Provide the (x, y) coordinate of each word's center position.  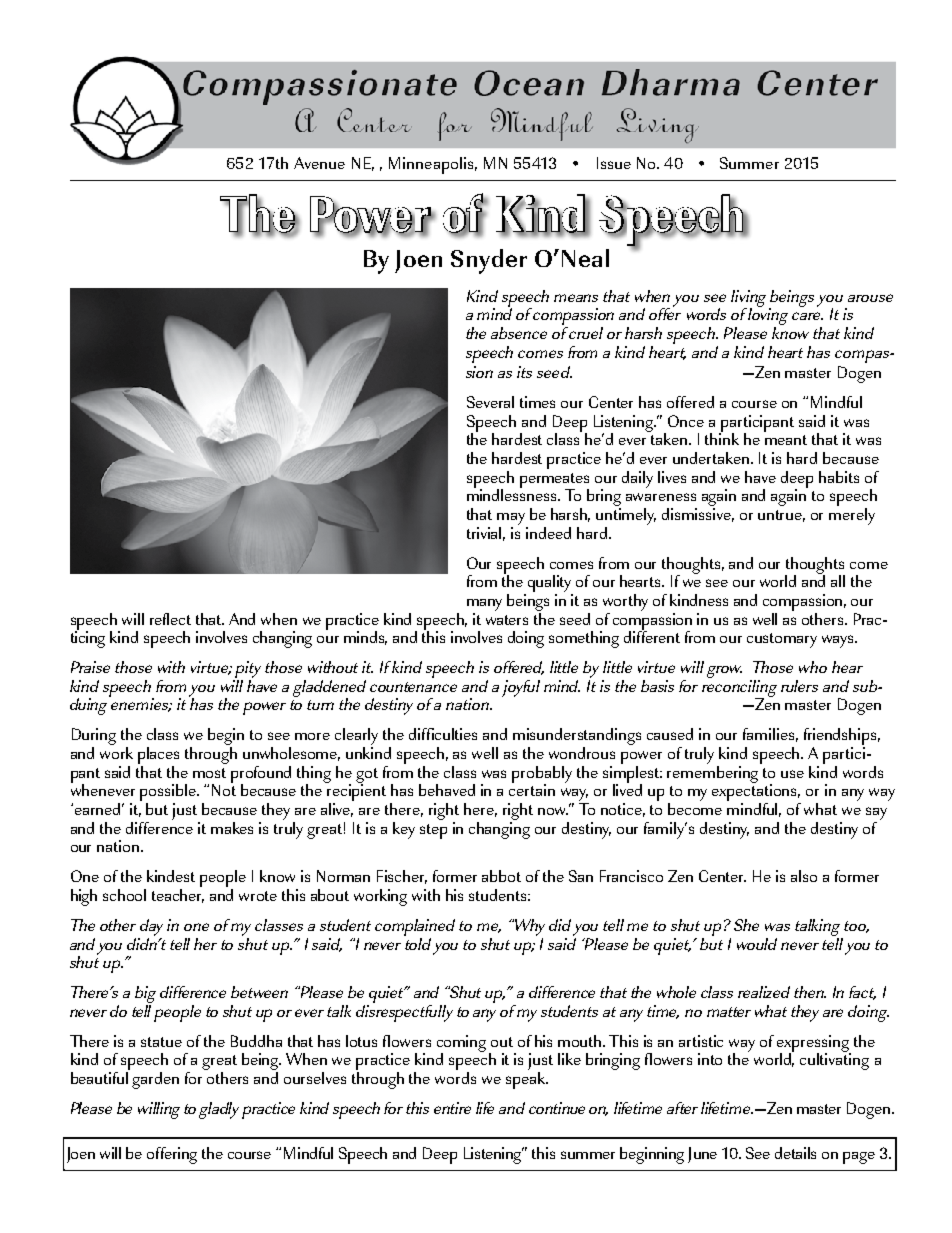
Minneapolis (431, 165)
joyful (521, 688)
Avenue (319, 163)
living (750, 299)
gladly (219, 1110)
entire (452, 1108)
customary (782, 640)
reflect (170, 619)
